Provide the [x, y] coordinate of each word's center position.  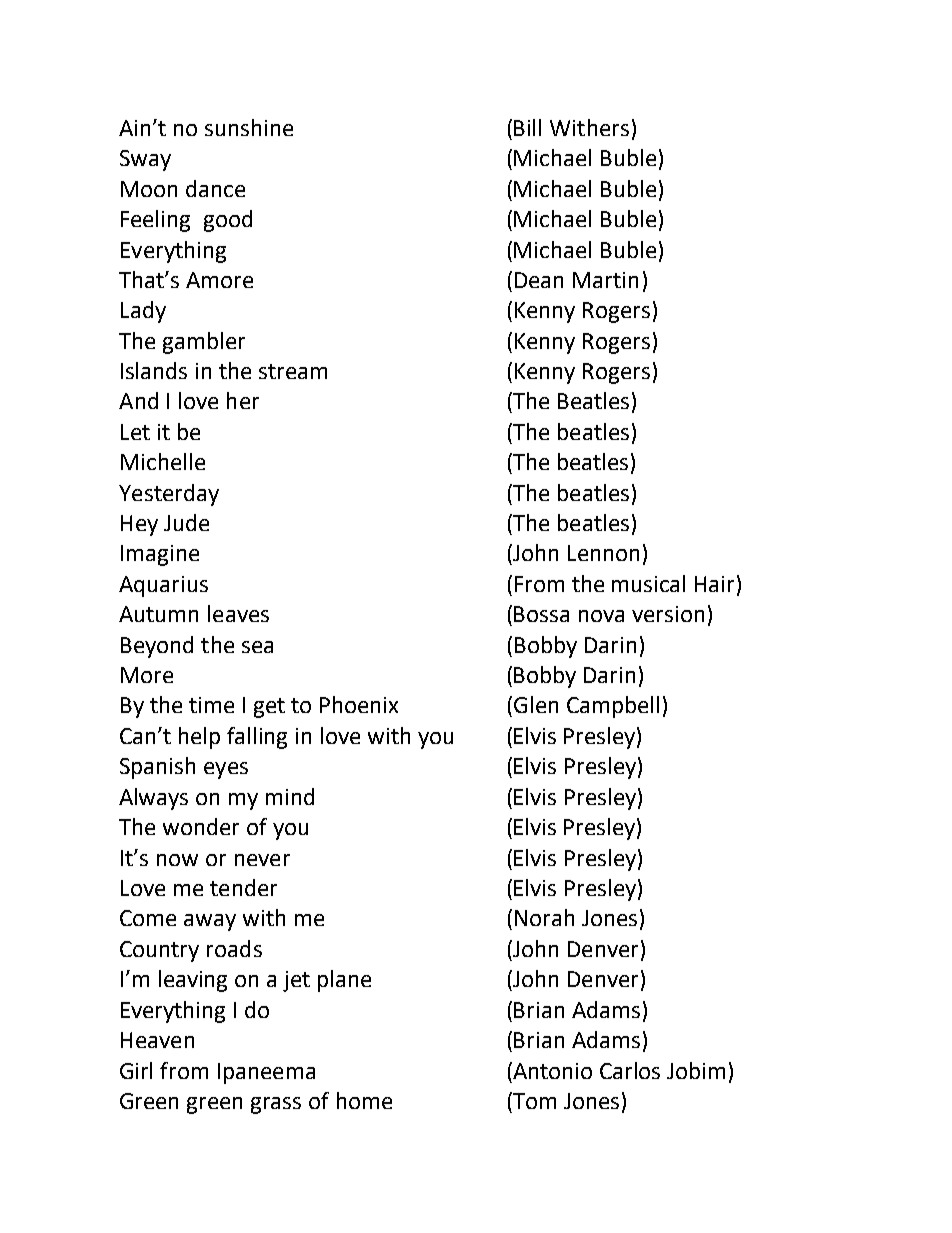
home [364, 1100]
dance [215, 188]
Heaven [157, 1040]
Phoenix [359, 704]
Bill [527, 127]
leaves [238, 613]
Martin [605, 280]
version [668, 614]
